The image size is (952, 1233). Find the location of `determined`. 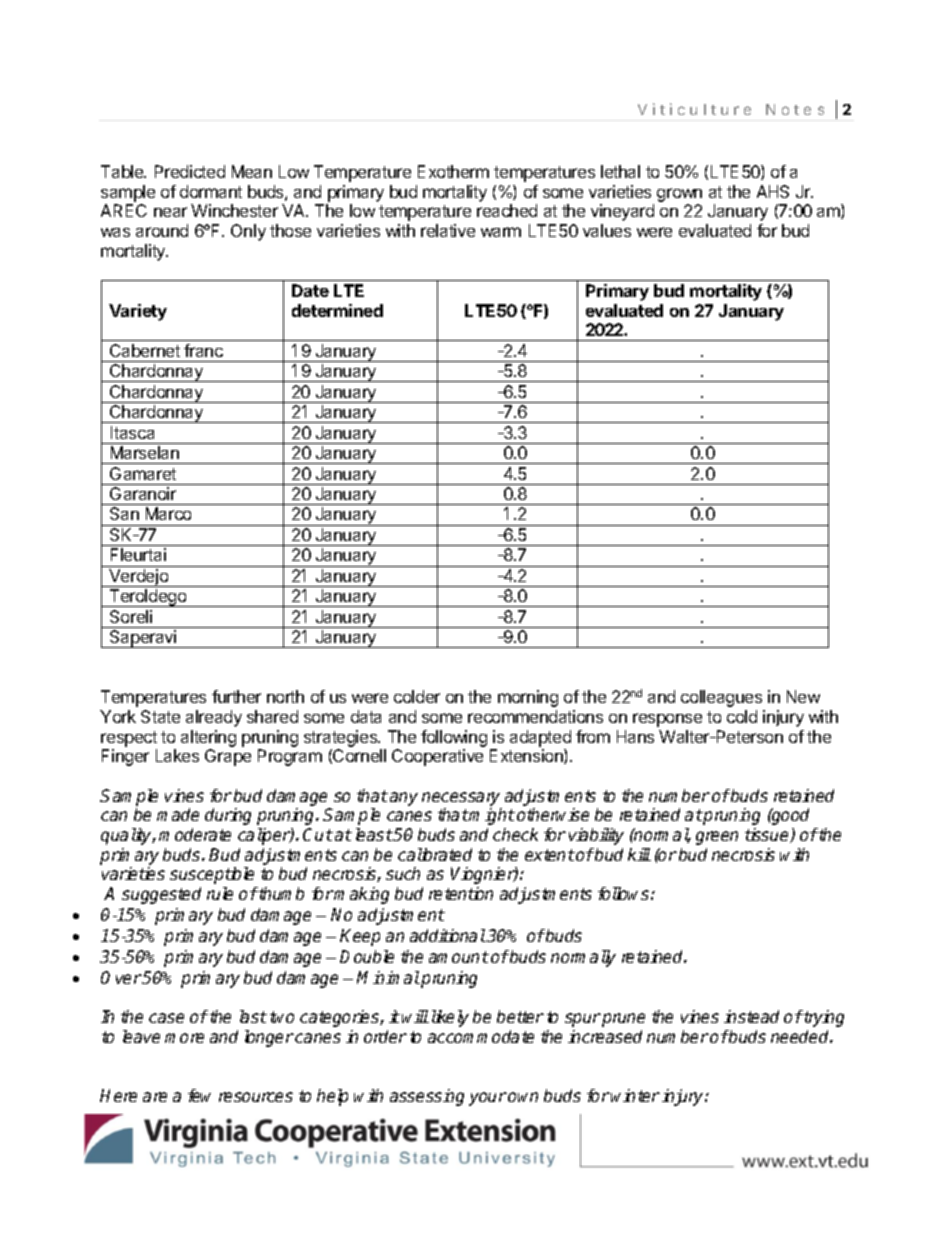

determined is located at coordinates (337, 310).
